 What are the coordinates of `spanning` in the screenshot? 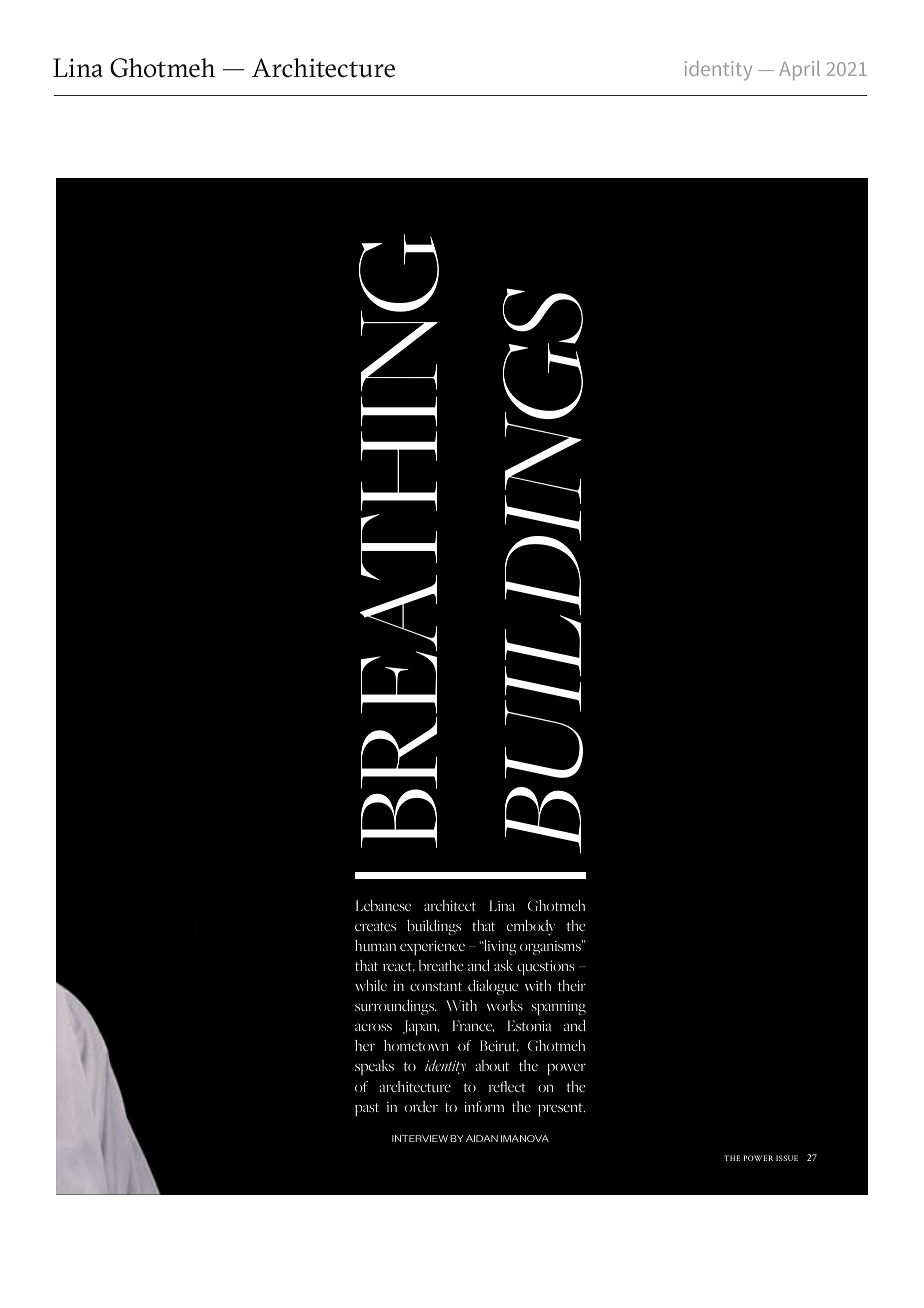 It's located at (558, 1008).
